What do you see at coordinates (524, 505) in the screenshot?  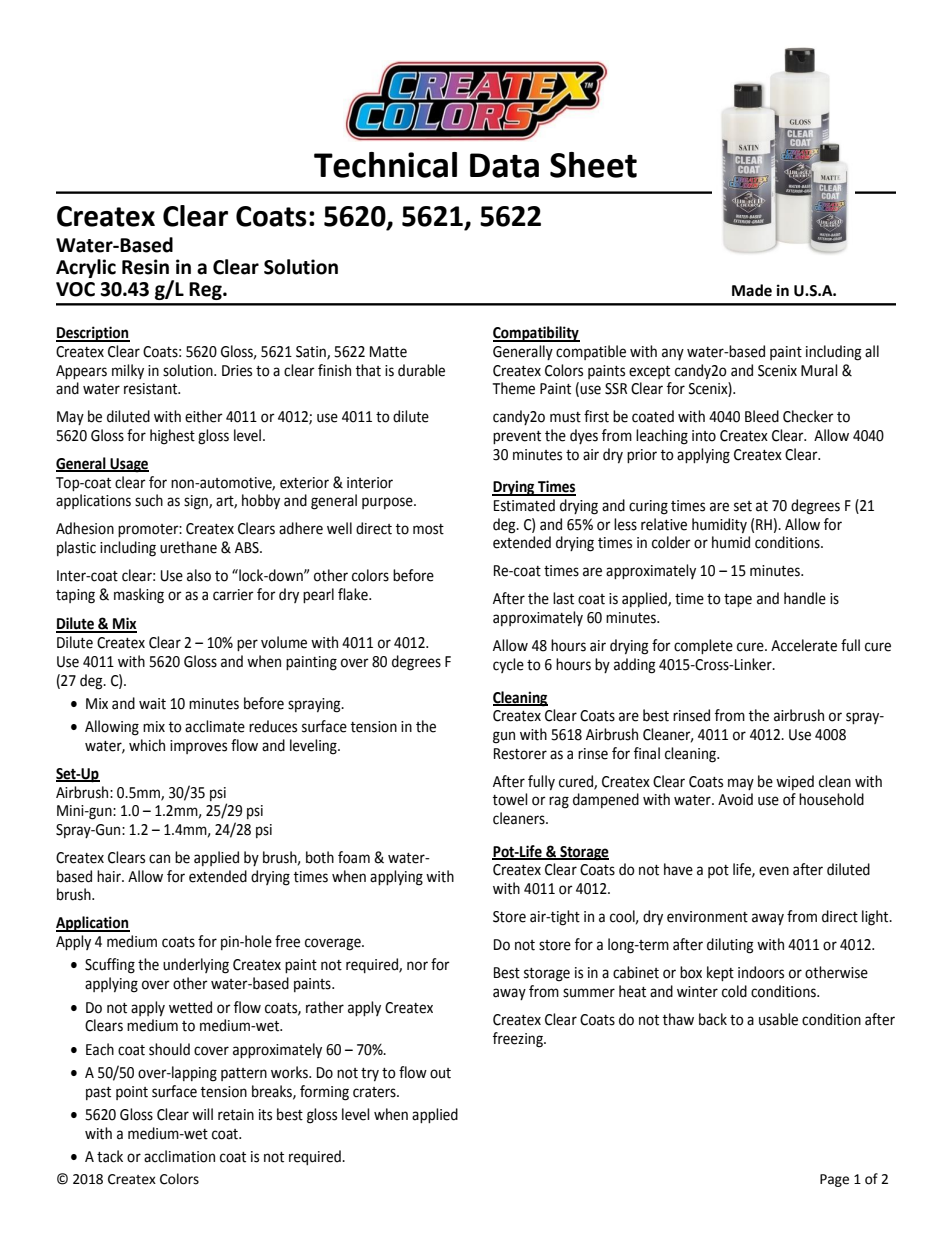 I see `Estimated` at bounding box center [524, 505].
